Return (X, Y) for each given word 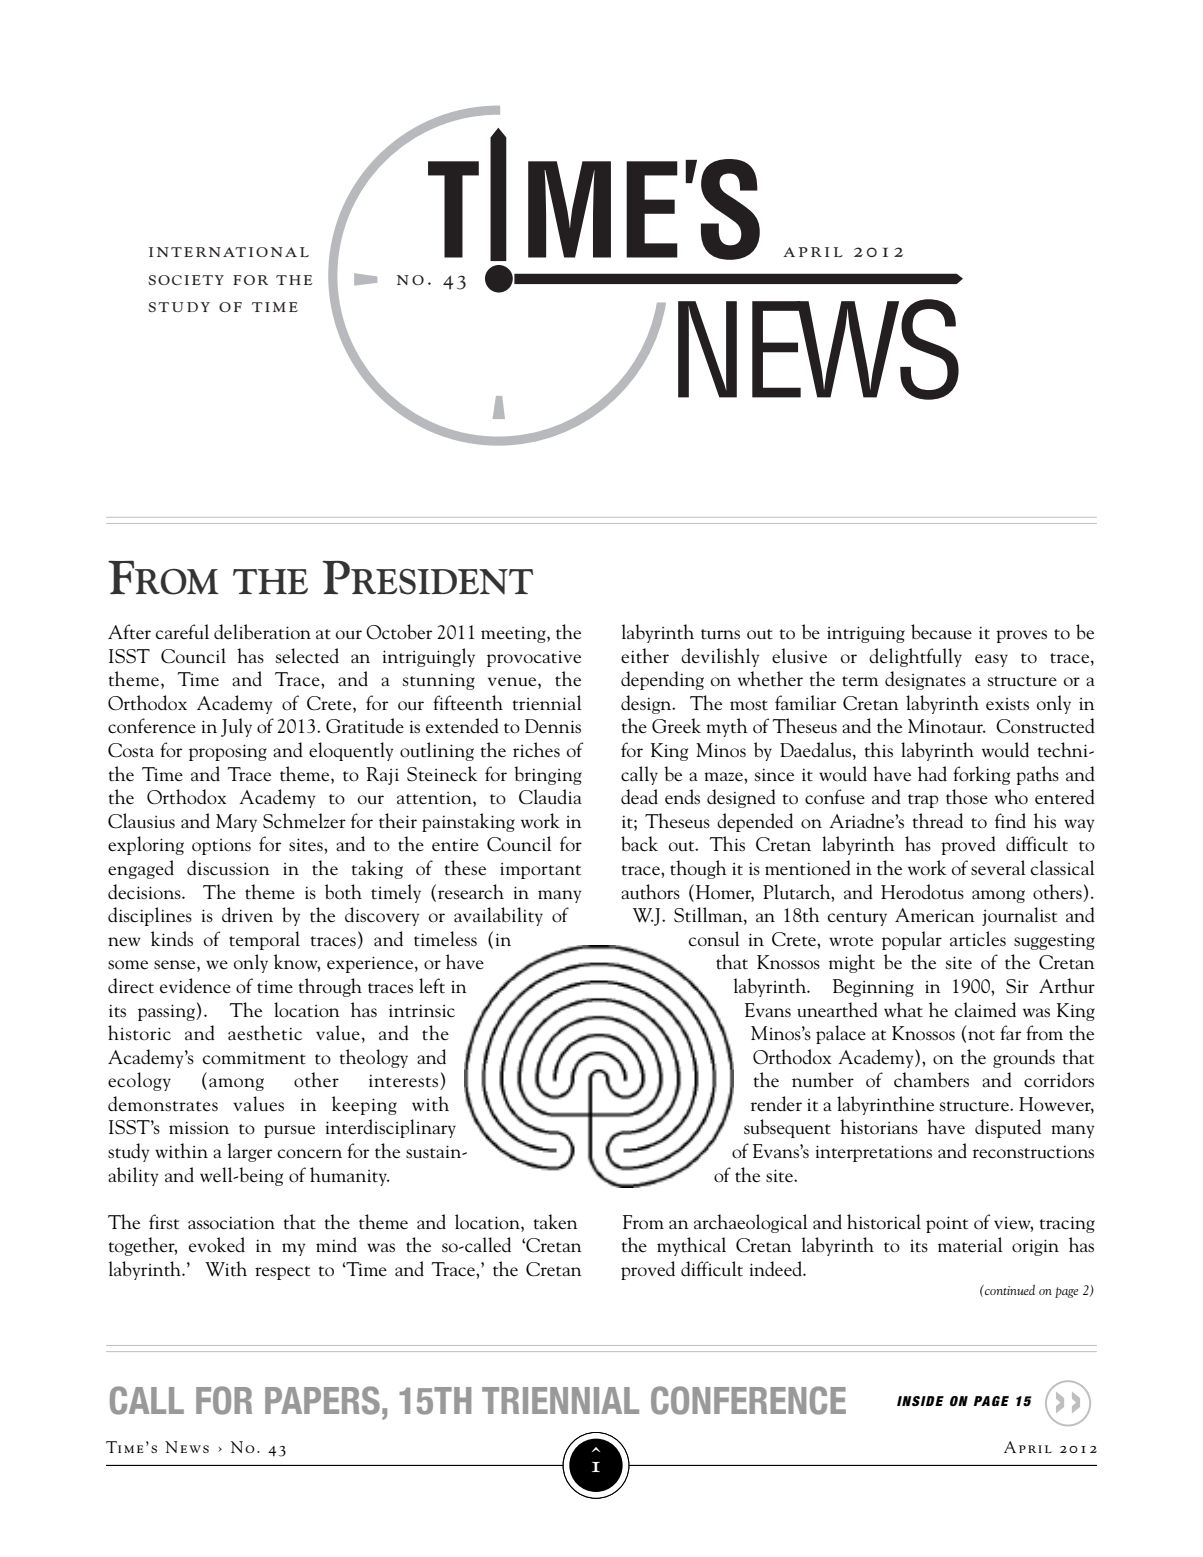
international (229, 252)
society (186, 280)
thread (938, 821)
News (187, 1447)
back (639, 844)
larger (250, 1152)
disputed (1008, 1128)
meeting (514, 634)
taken (556, 1222)
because (941, 631)
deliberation (262, 631)
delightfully (915, 657)
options (221, 846)
